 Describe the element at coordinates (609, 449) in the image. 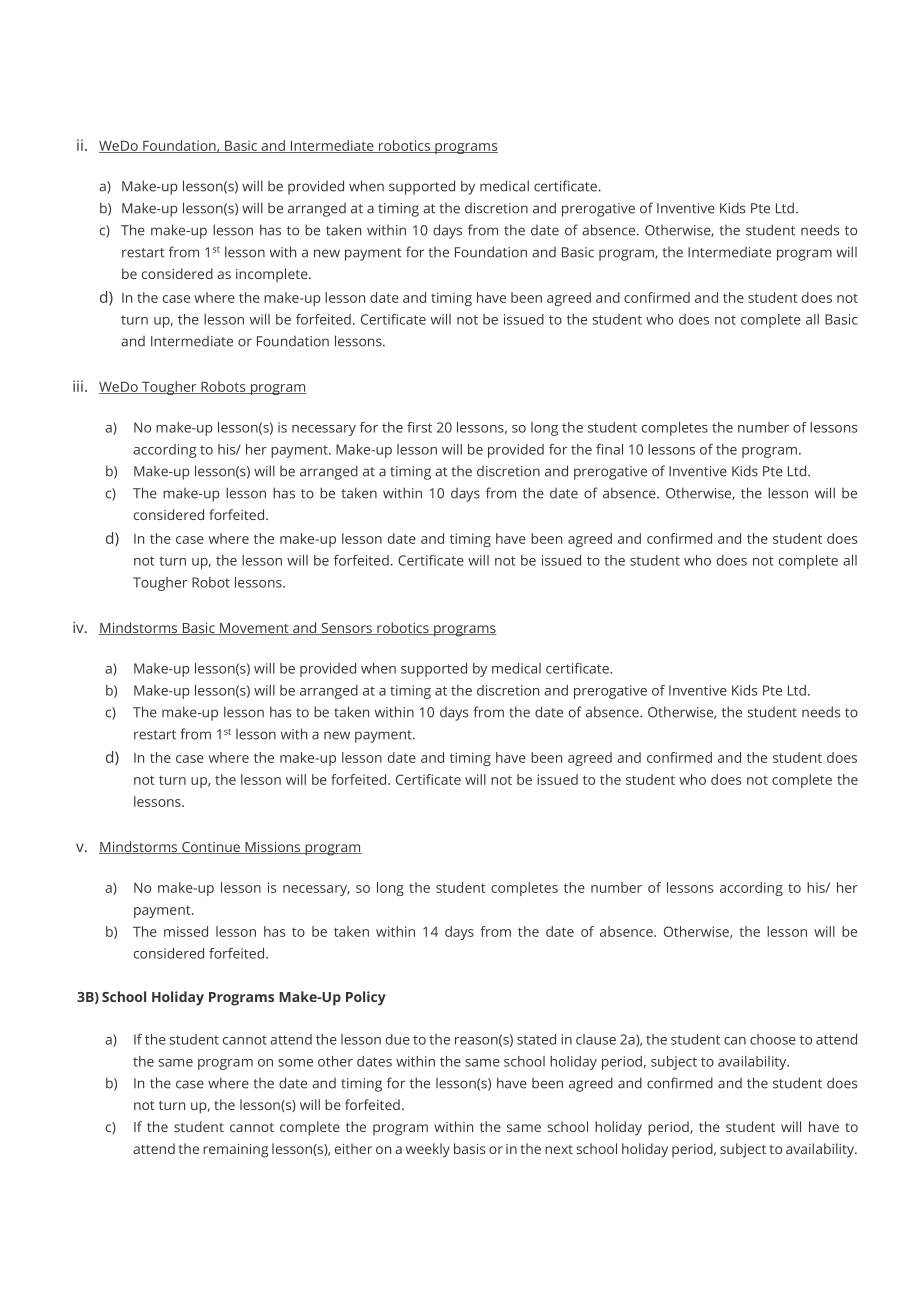

I see `final` at that location.
